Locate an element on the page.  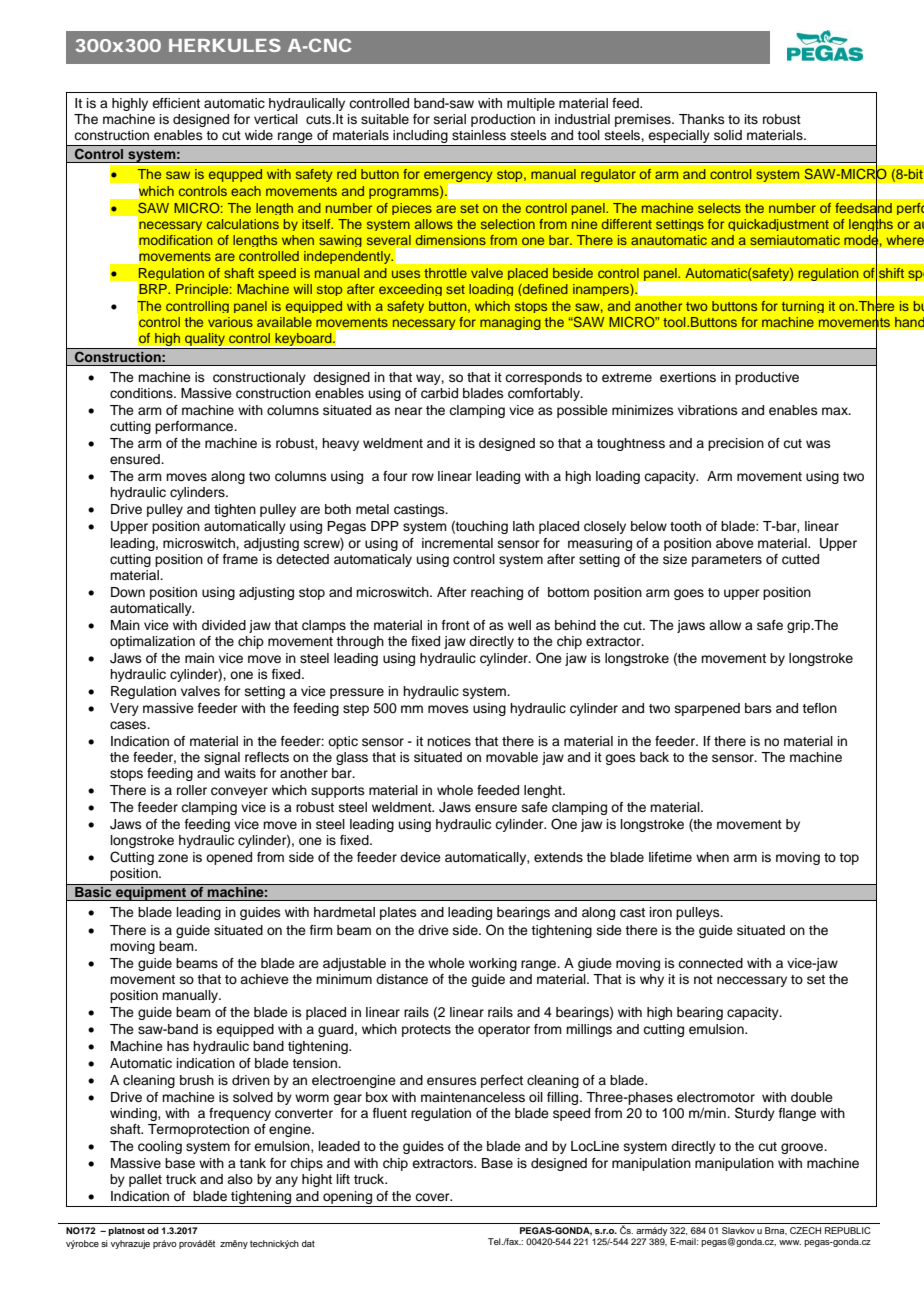
also is located at coordinates (240, 1179).
